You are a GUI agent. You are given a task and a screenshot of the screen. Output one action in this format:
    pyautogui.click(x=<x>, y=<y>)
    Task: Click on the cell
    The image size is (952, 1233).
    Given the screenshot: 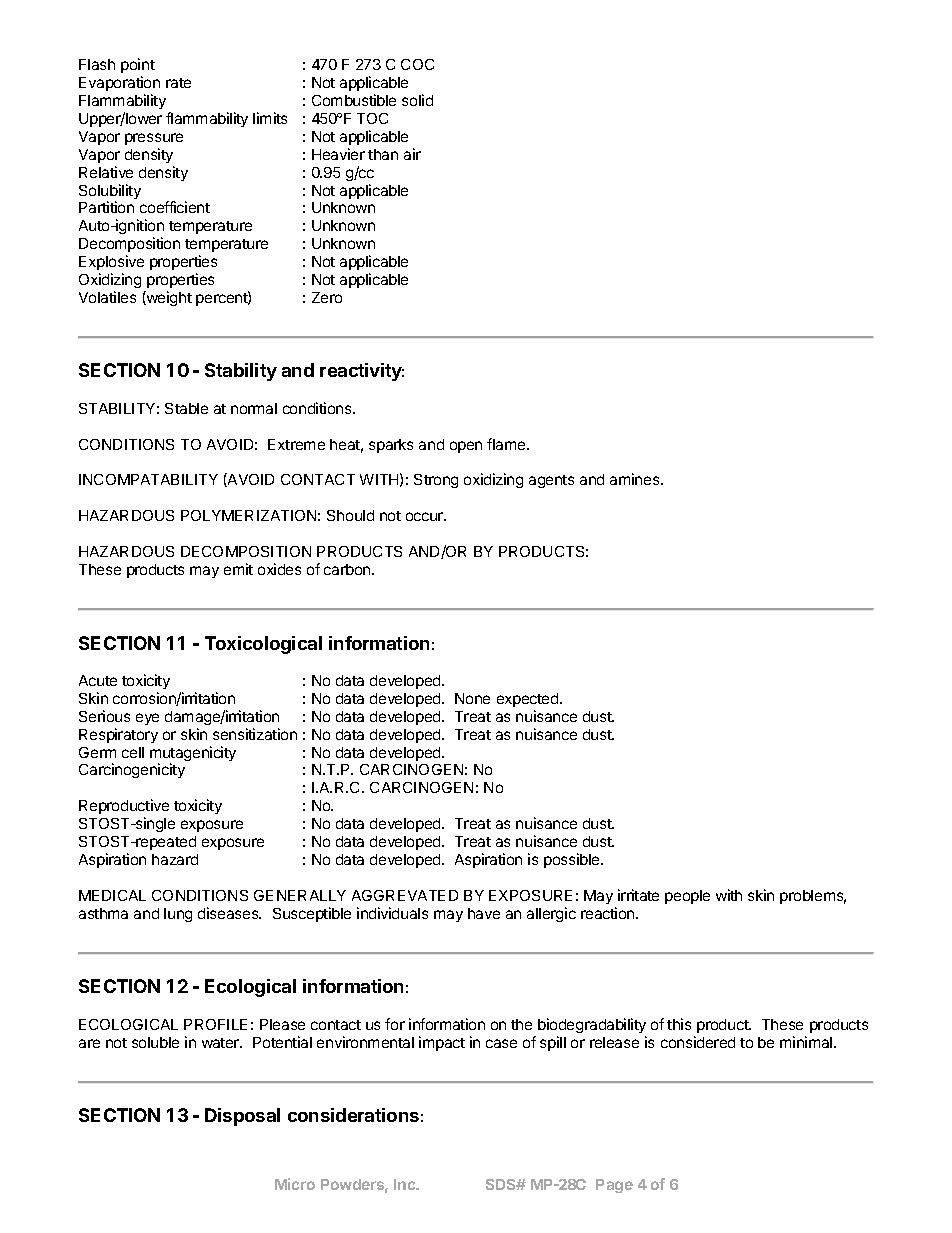 What is the action you would take?
    pyautogui.click(x=133, y=752)
